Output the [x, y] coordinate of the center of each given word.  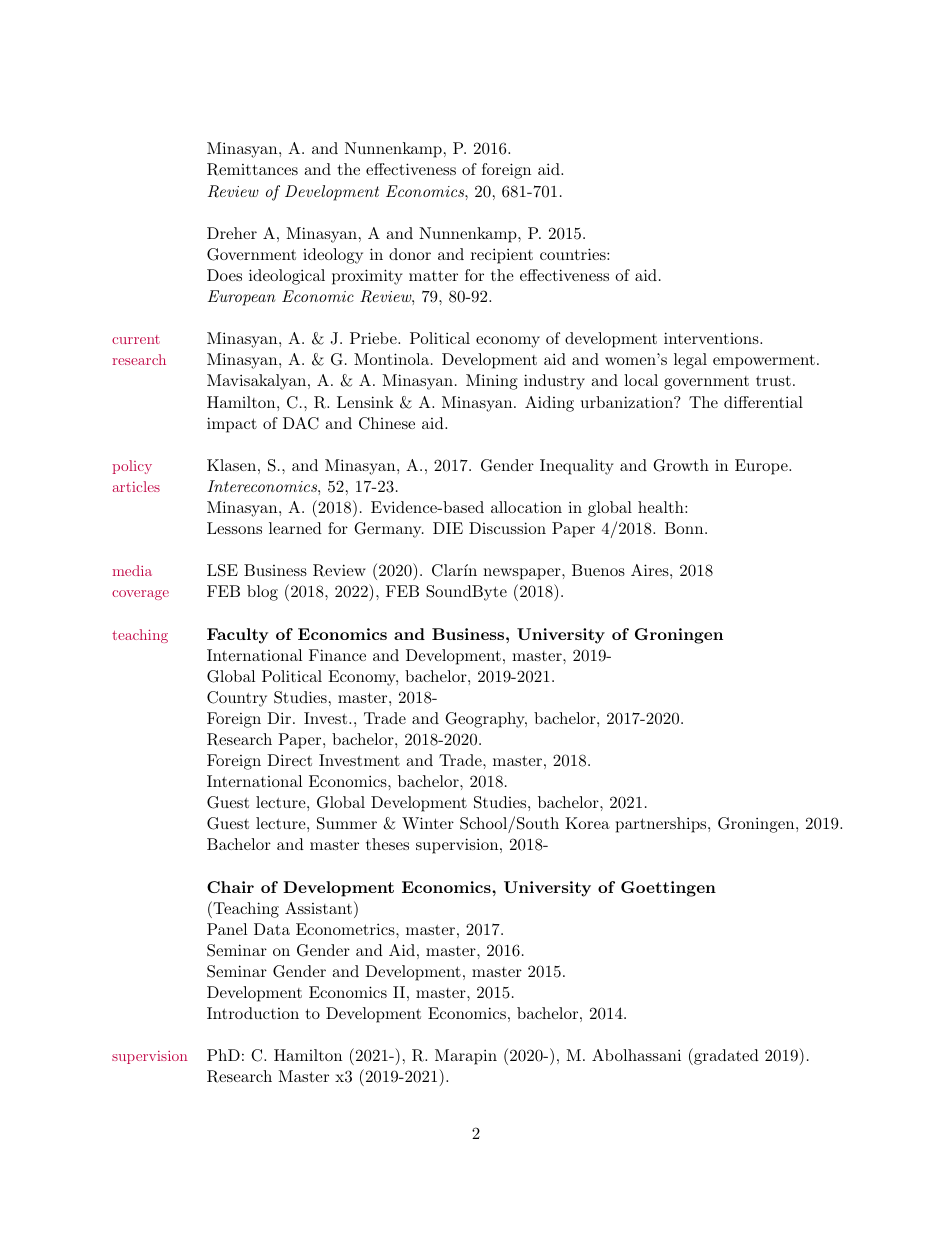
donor [410, 254]
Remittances [252, 169]
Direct [289, 760]
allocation [526, 507]
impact [232, 425]
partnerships [661, 825]
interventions [711, 338]
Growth [681, 465]
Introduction [253, 1013]
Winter [428, 823]
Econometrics [346, 929]
